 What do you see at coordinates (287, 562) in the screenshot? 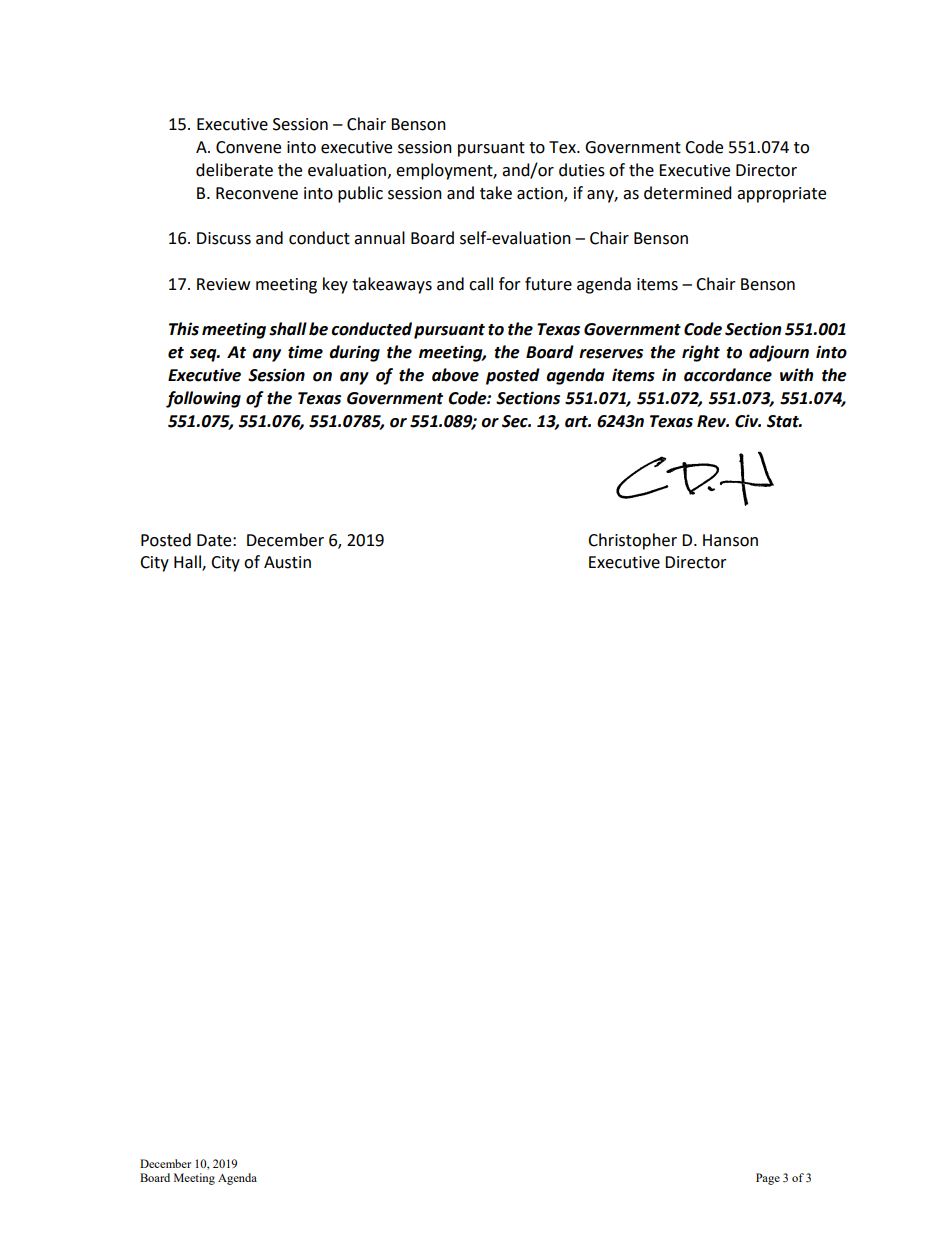
I see `Austin` at bounding box center [287, 562].
